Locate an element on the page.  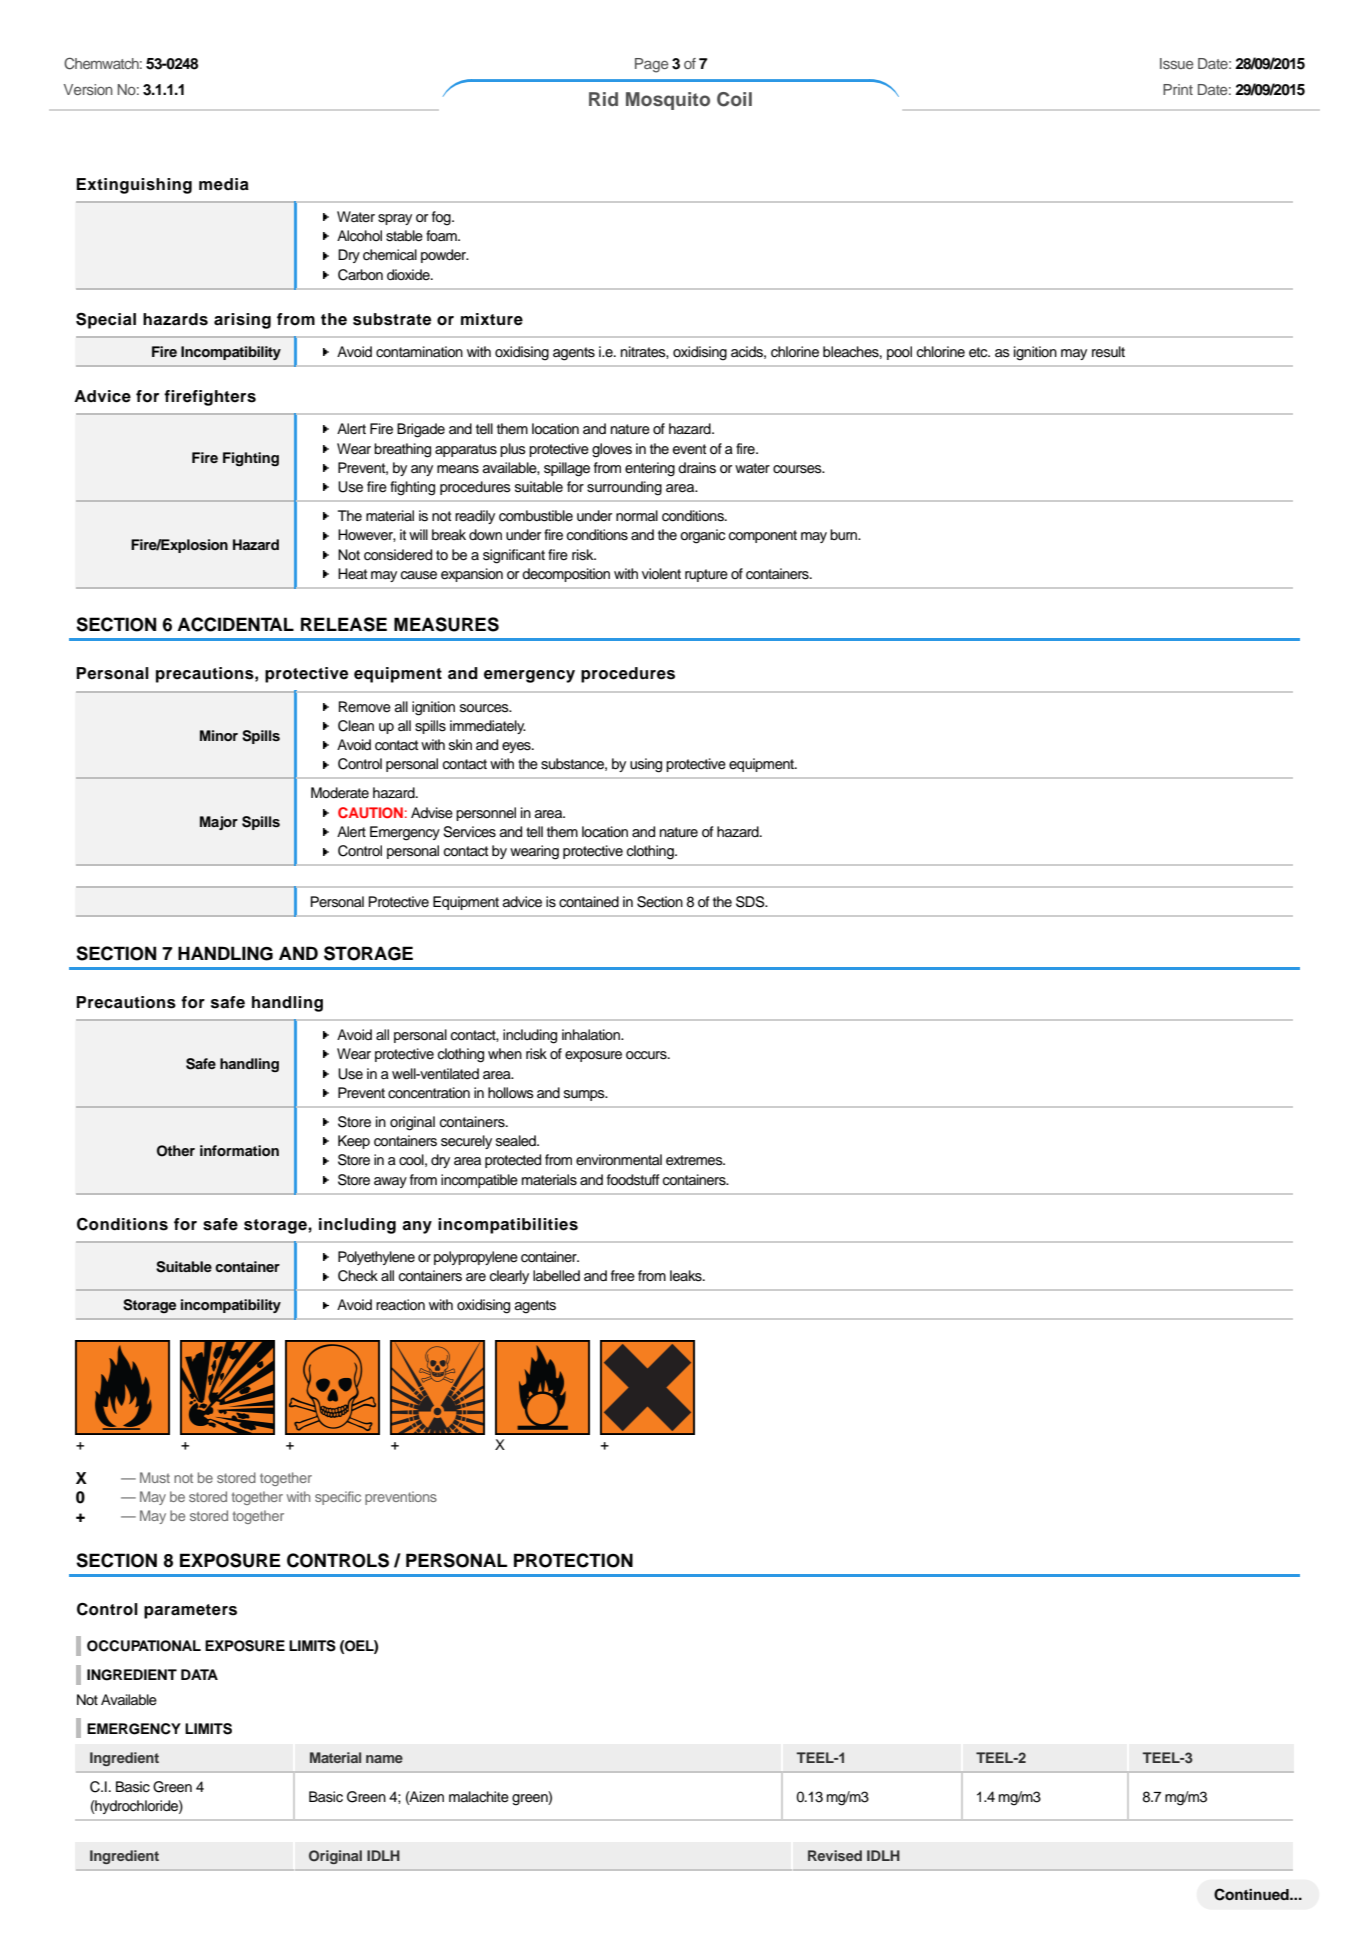
free is located at coordinates (623, 1276).
